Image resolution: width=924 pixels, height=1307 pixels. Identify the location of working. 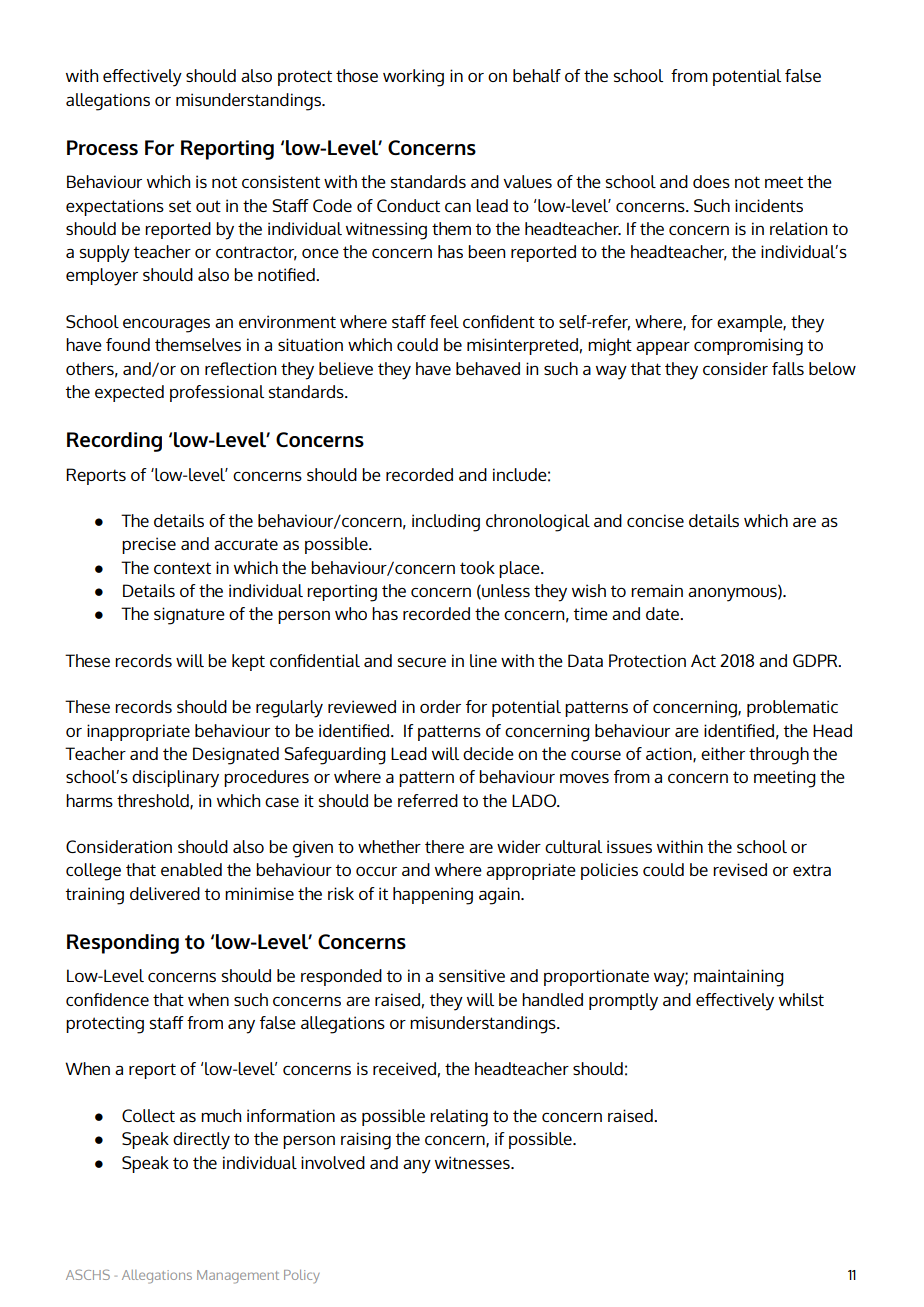
(413, 78).
